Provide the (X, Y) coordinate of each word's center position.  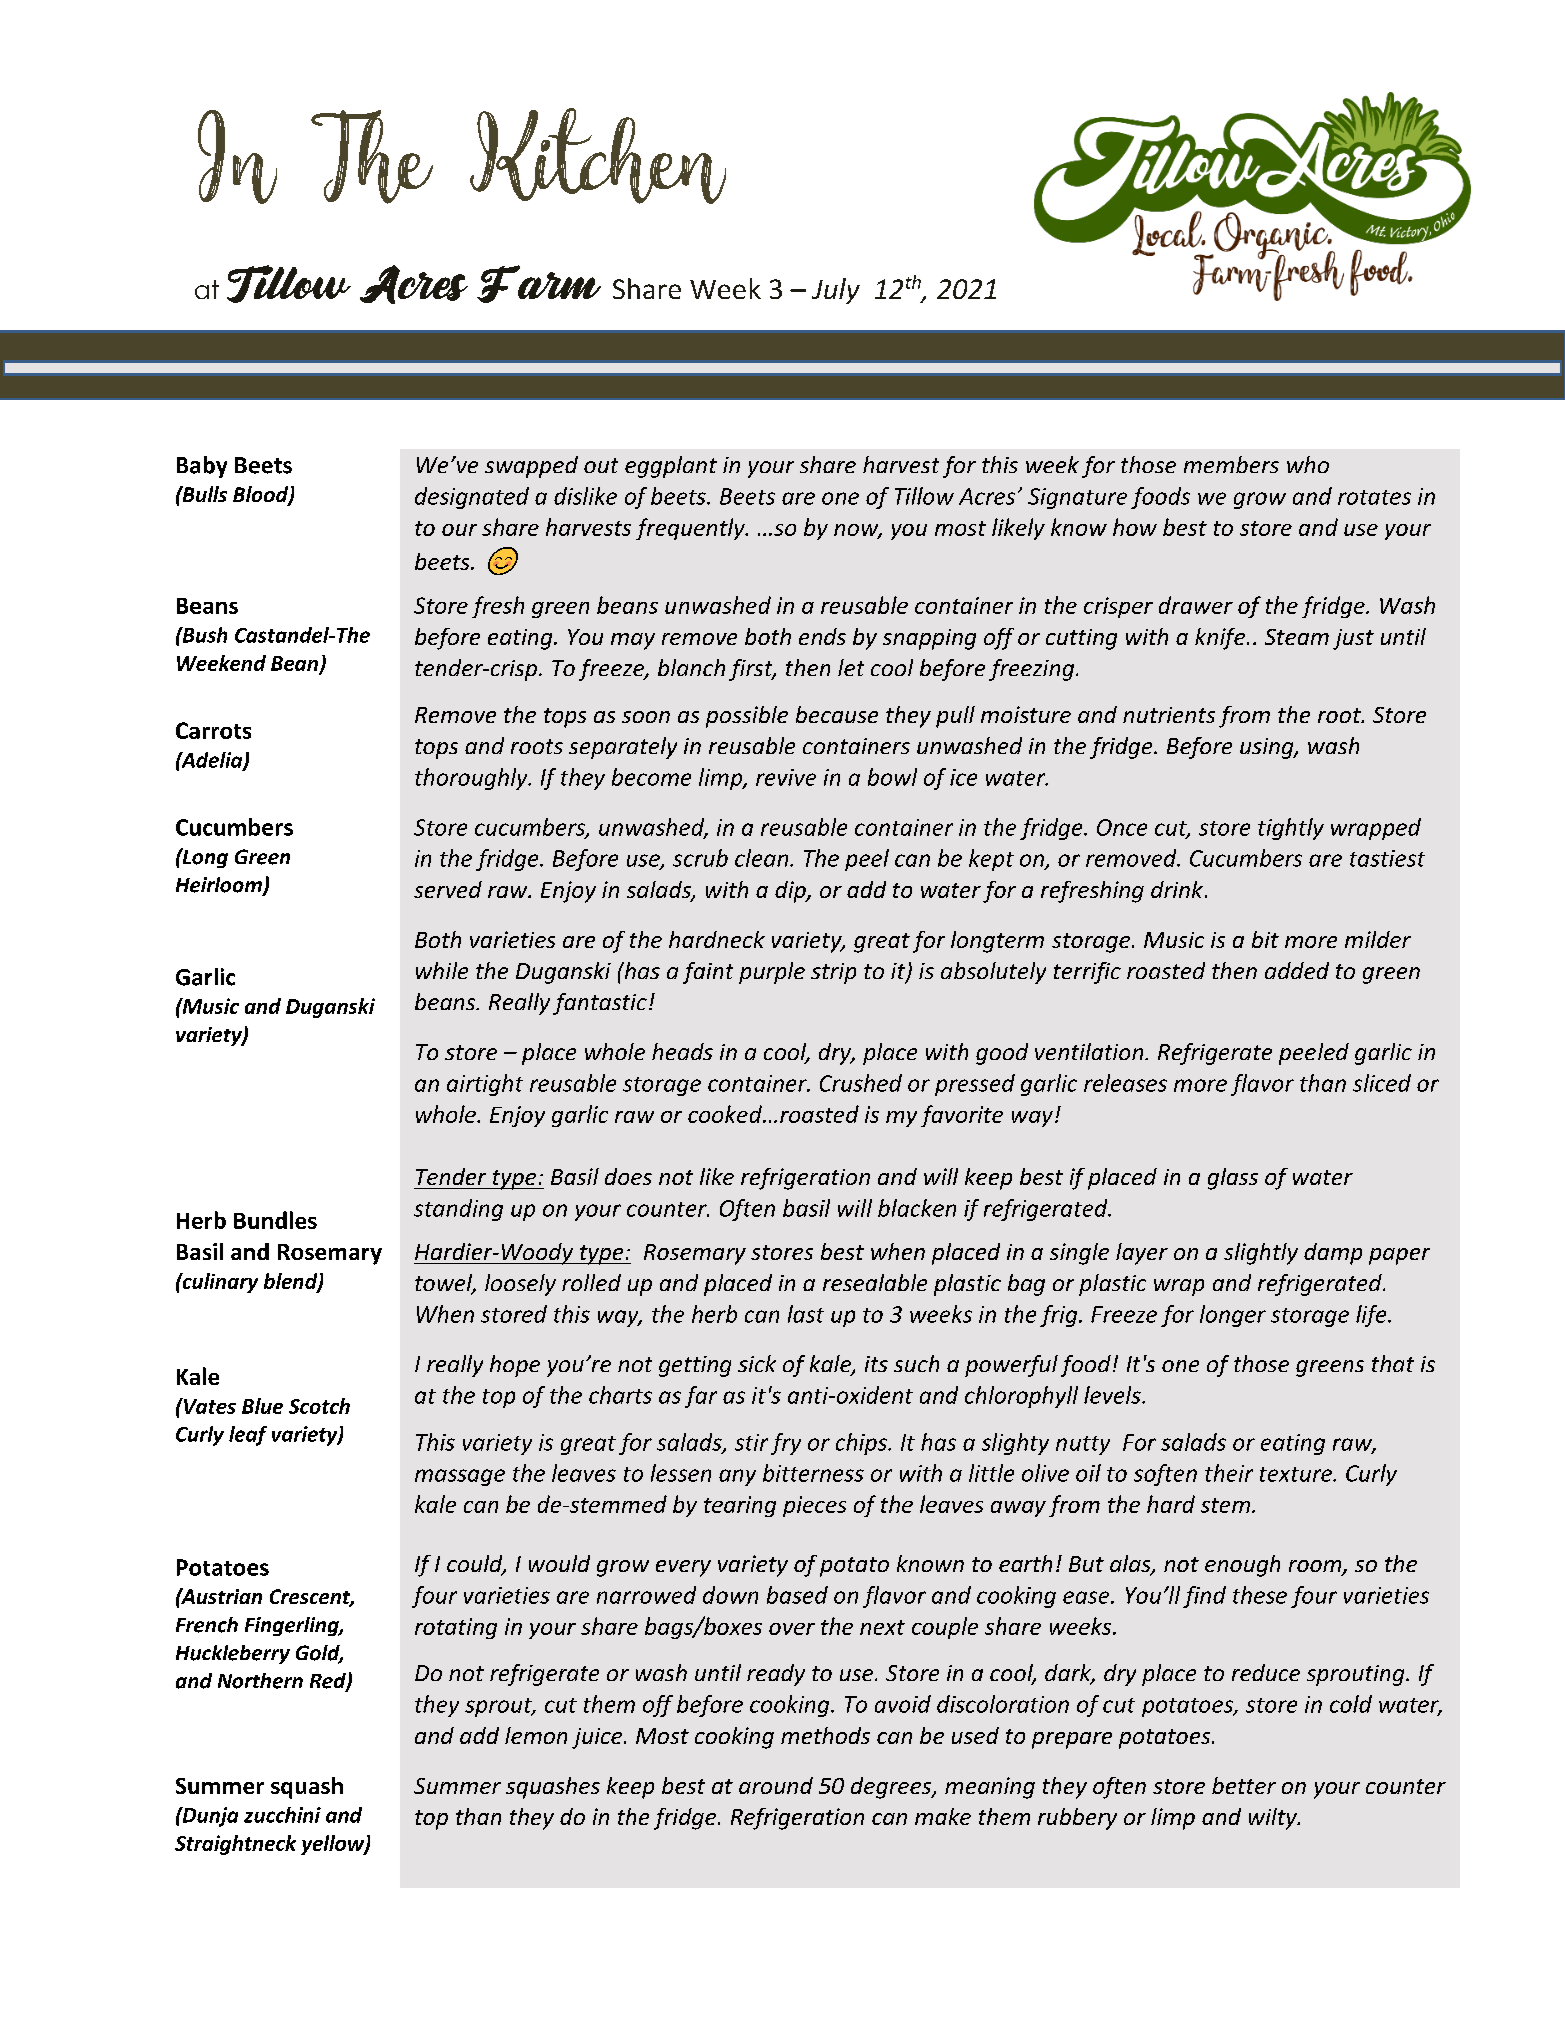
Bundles (275, 1220)
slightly (1261, 1254)
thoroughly (472, 779)
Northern (260, 1681)
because (837, 714)
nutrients (1169, 715)
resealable (875, 1282)
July (836, 291)
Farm (539, 284)
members (1231, 464)
